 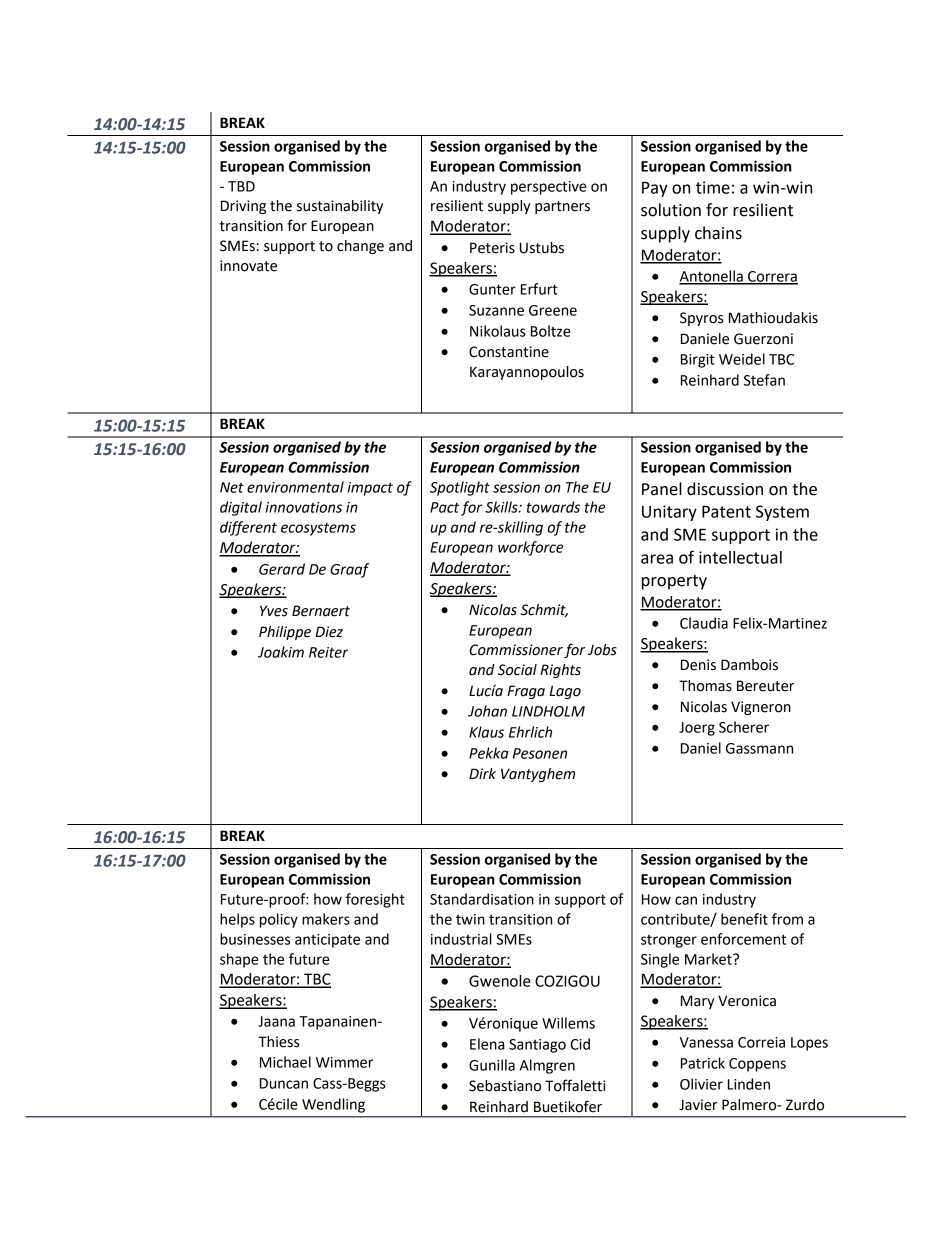 I want to click on Sebastiano, so click(x=505, y=1086).
